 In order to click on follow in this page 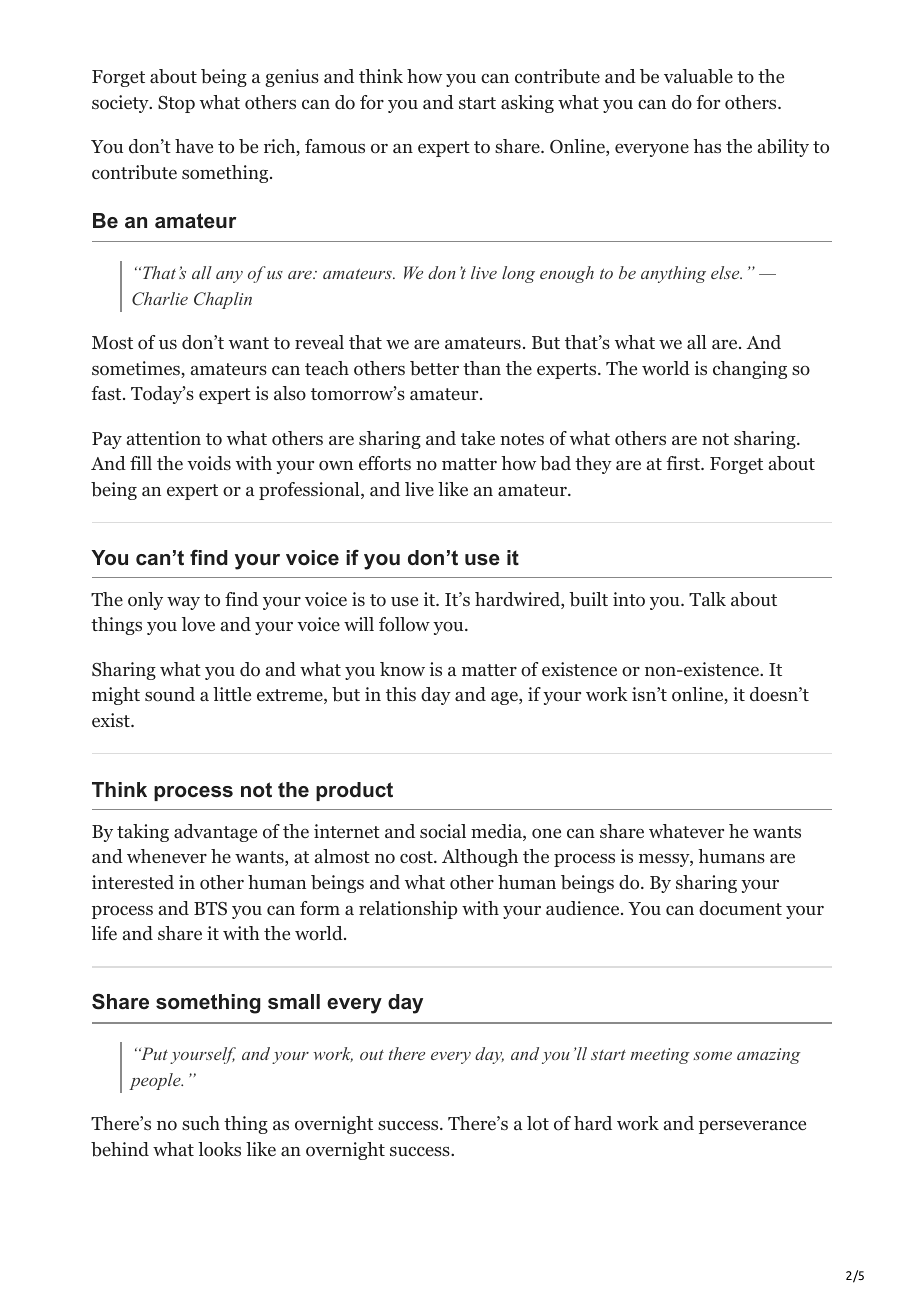, I will do `click(404, 624)`.
